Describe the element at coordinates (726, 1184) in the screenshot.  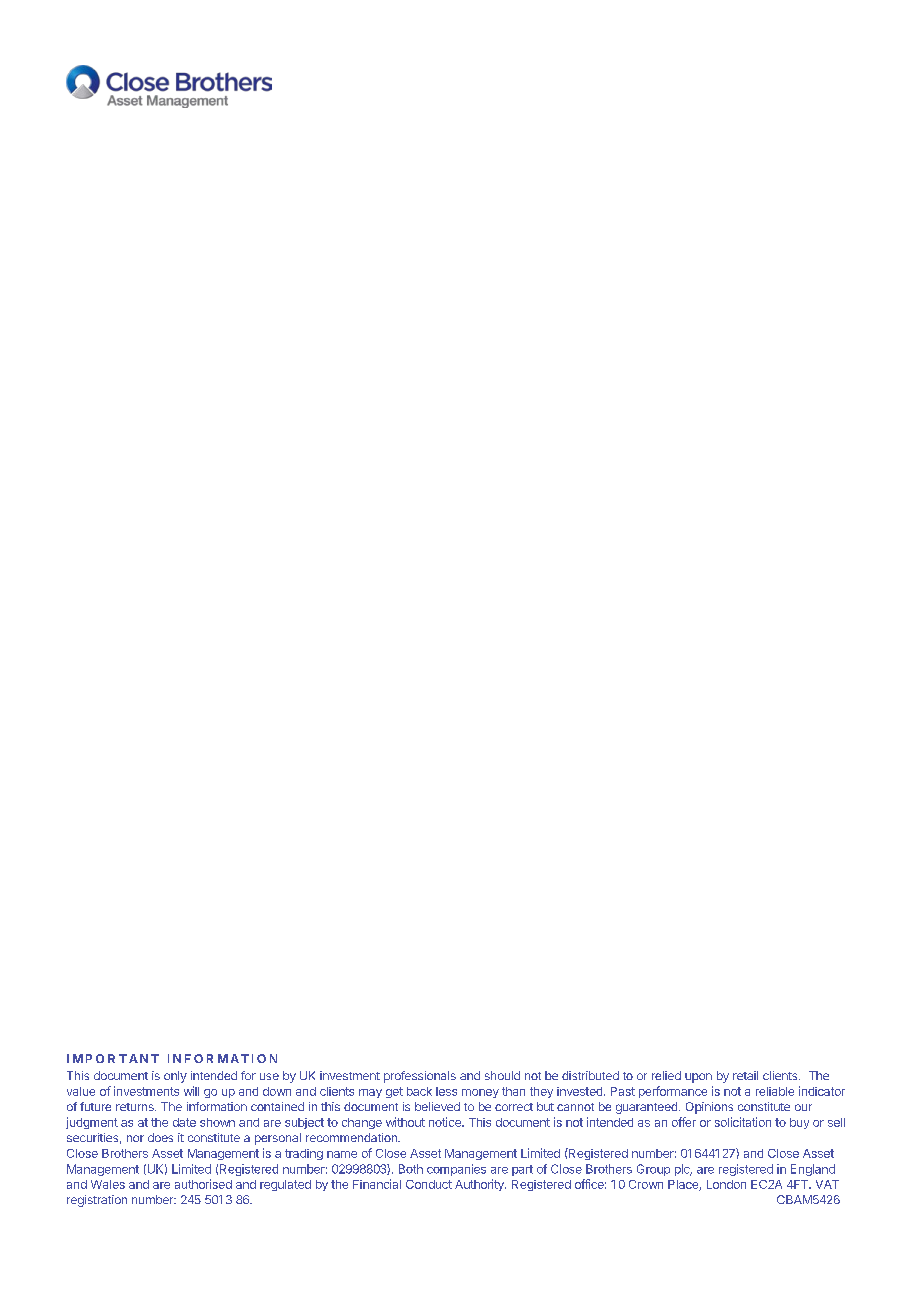
I see `London` at that location.
